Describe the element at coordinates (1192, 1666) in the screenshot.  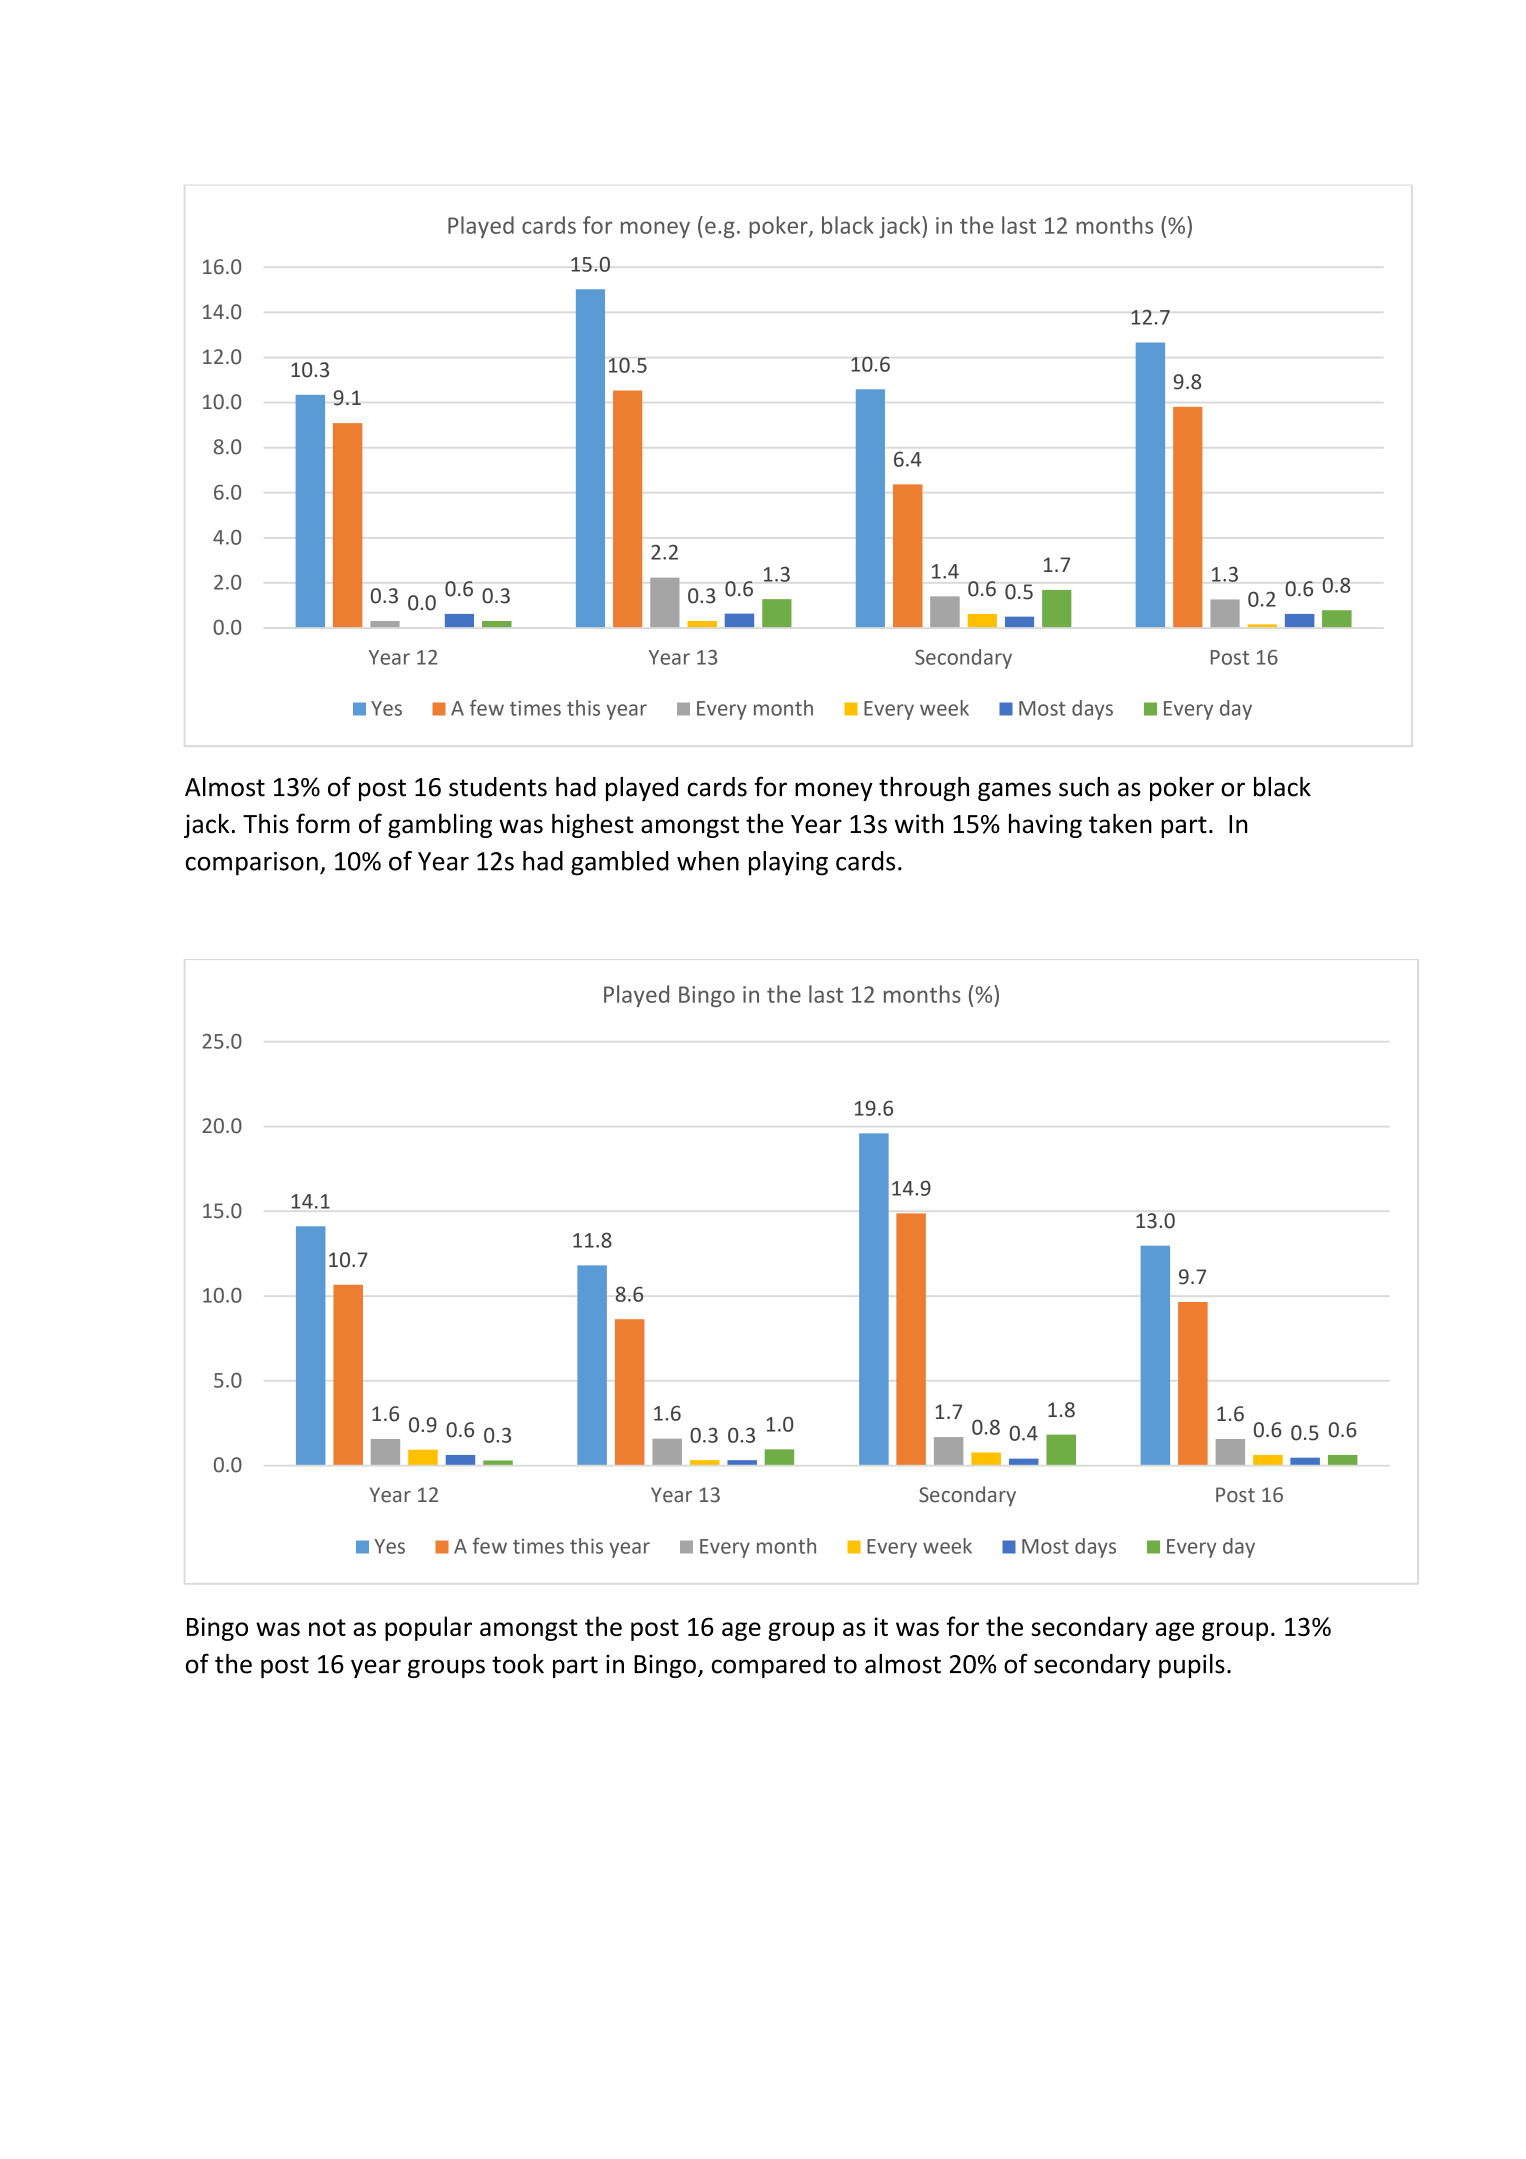
I see `pupils` at that location.
